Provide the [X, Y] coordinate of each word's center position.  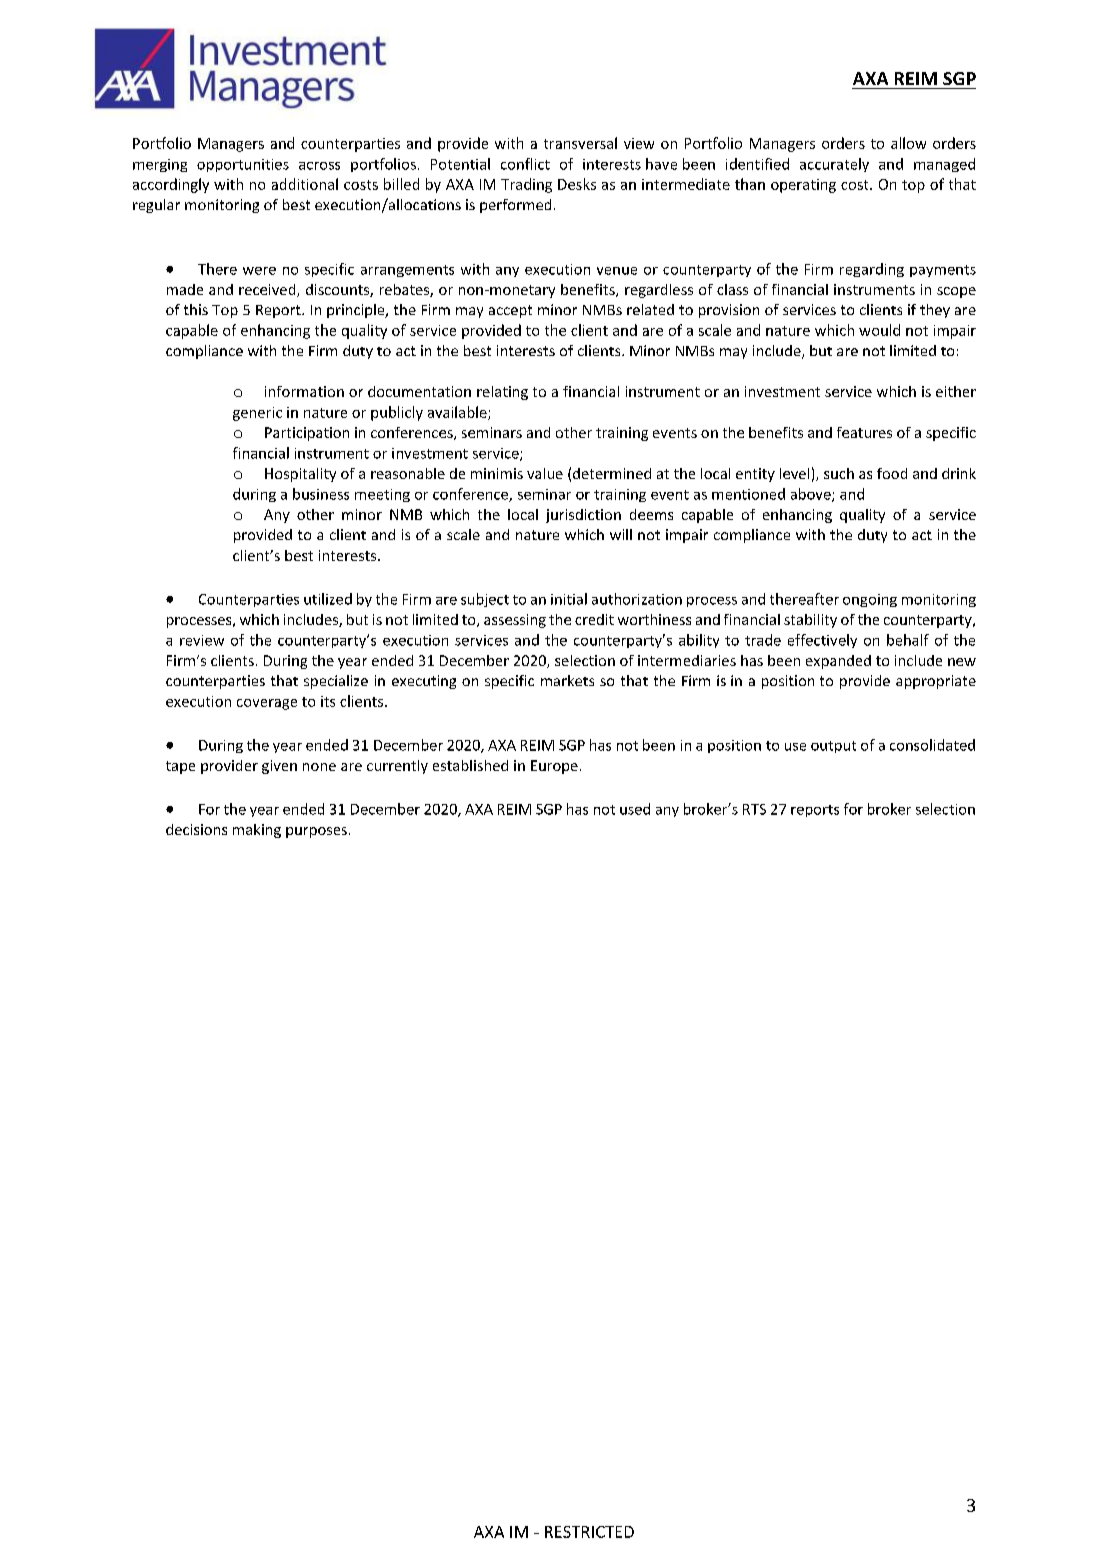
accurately [834, 165]
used [635, 809]
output [833, 747]
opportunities [243, 165]
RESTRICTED [589, 1532]
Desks [577, 184]
